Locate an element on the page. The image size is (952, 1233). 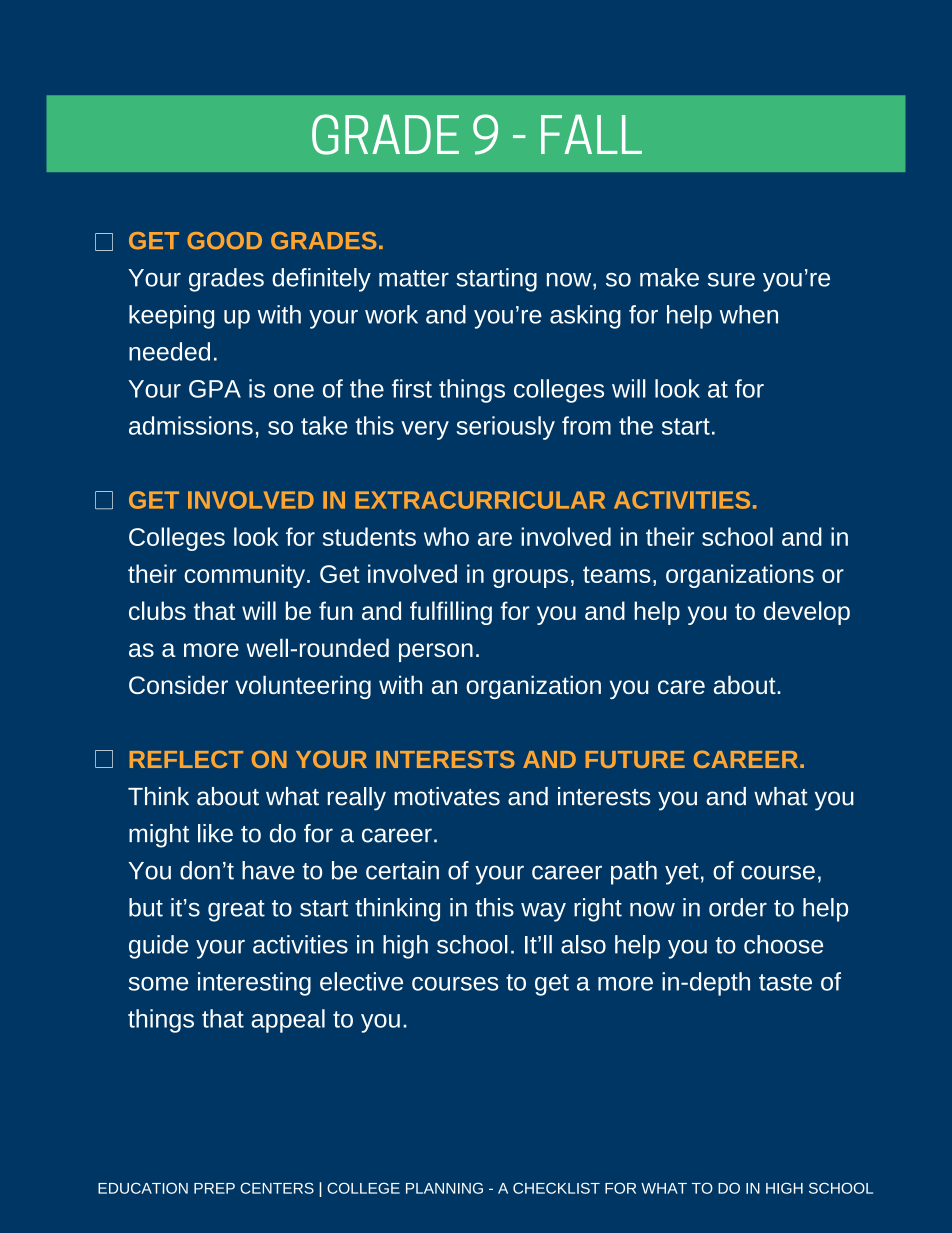
way is located at coordinates (543, 912).
